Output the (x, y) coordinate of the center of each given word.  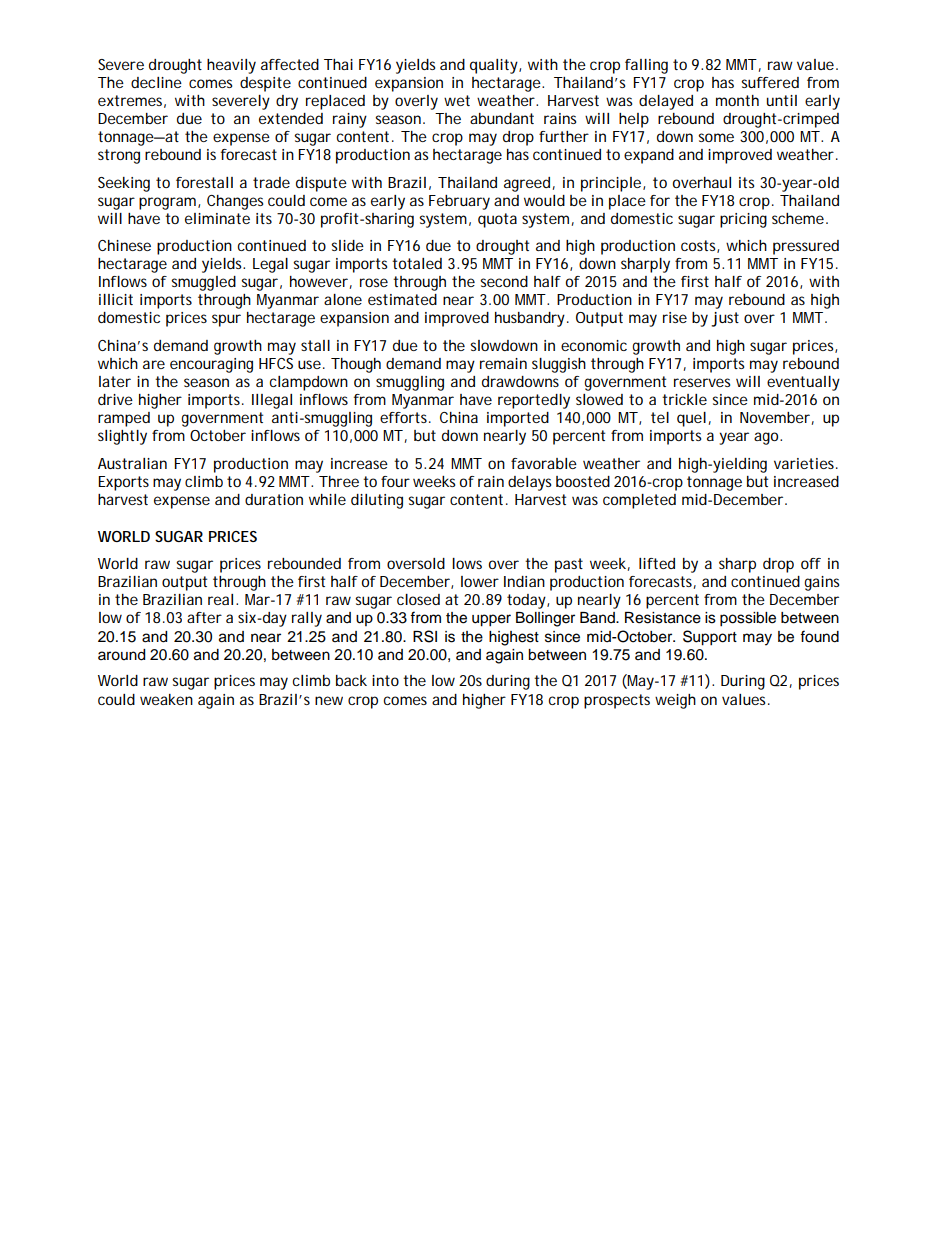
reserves (702, 382)
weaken (166, 699)
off (811, 563)
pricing (743, 220)
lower (480, 581)
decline (156, 82)
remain (503, 363)
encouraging (211, 365)
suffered (770, 82)
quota (497, 220)
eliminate (217, 218)
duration (274, 499)
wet (457, 100)
